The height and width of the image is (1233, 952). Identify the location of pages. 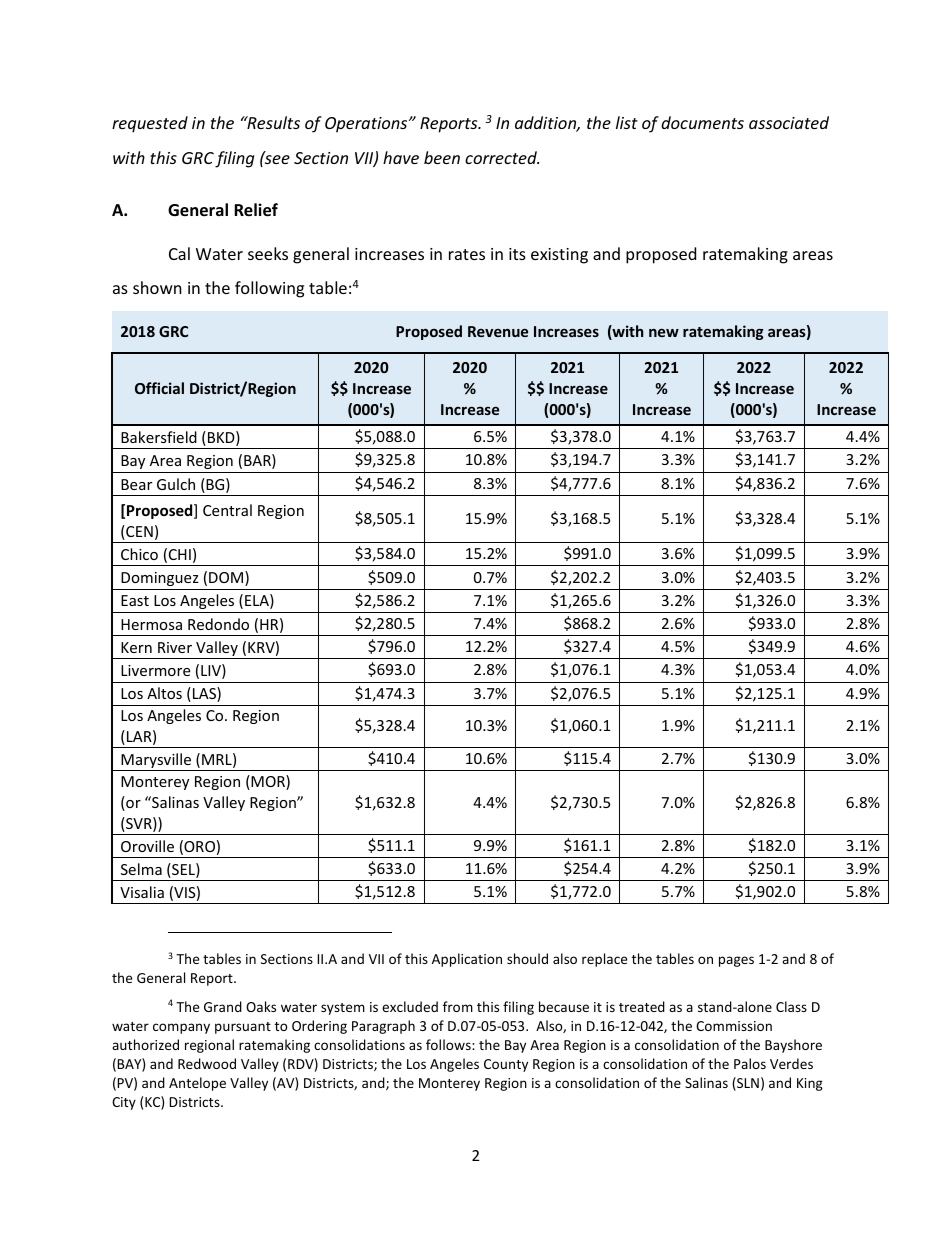
(736, 961).
